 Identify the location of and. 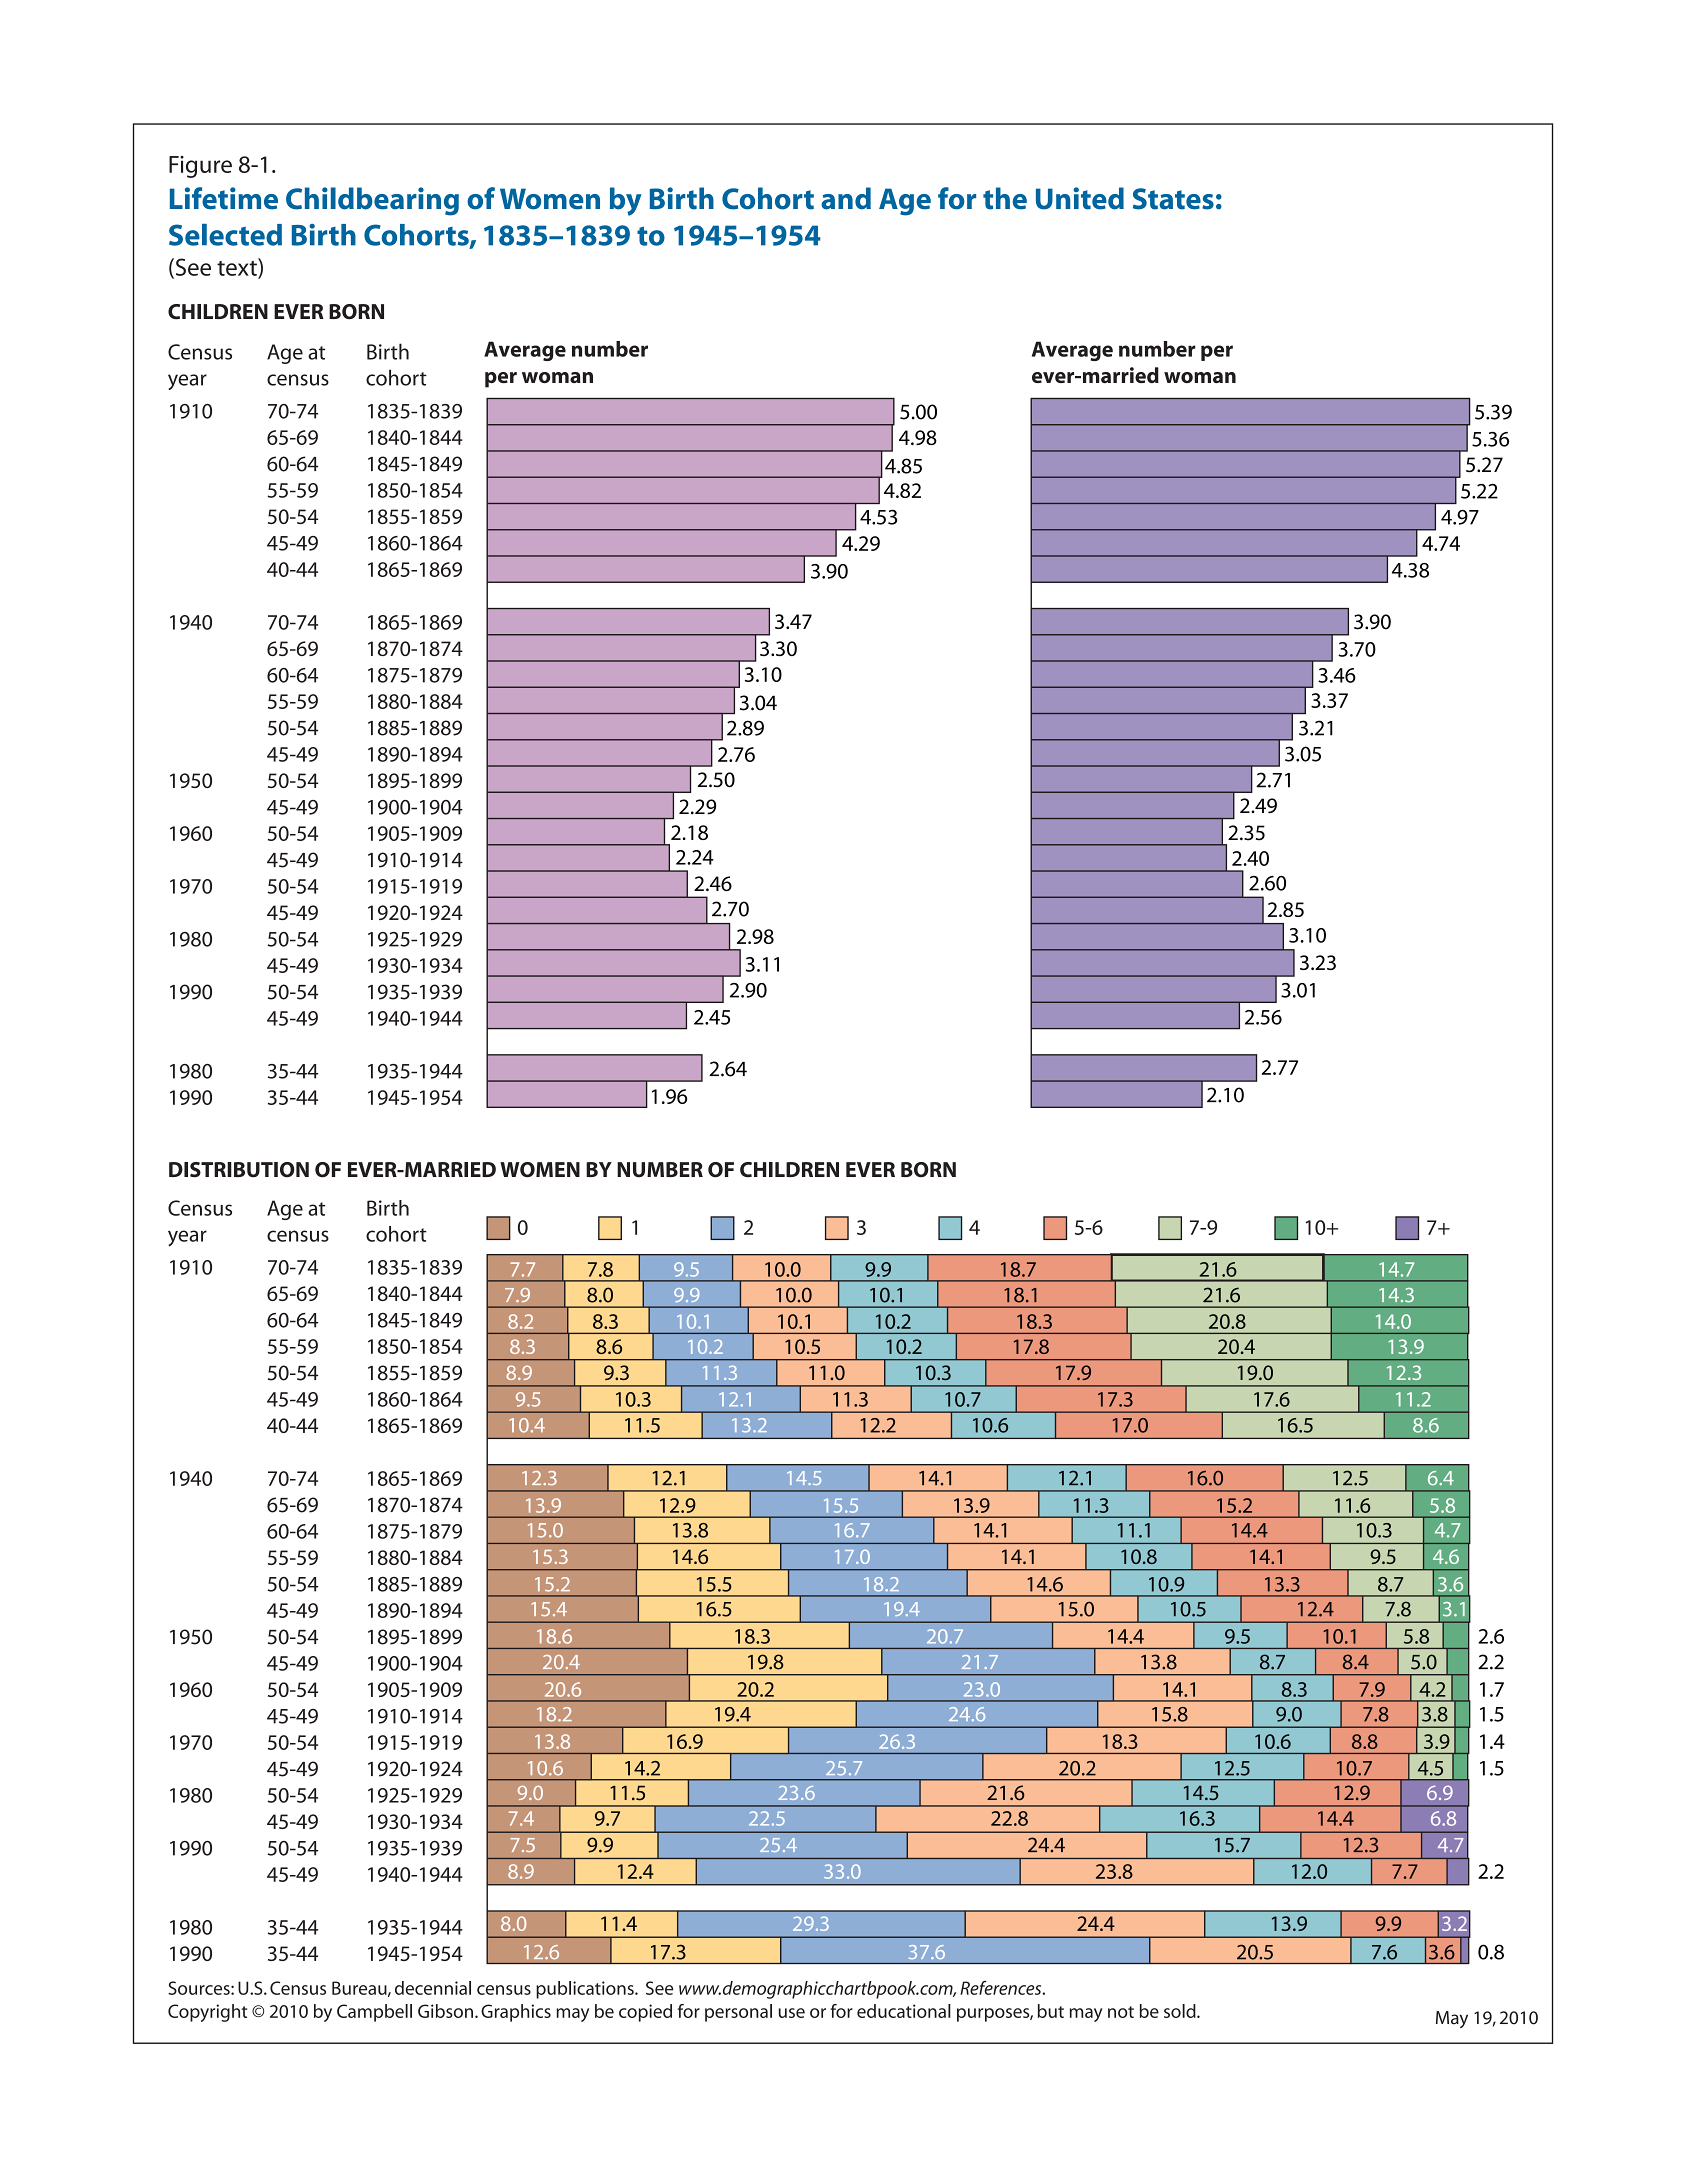
(846, 198).
